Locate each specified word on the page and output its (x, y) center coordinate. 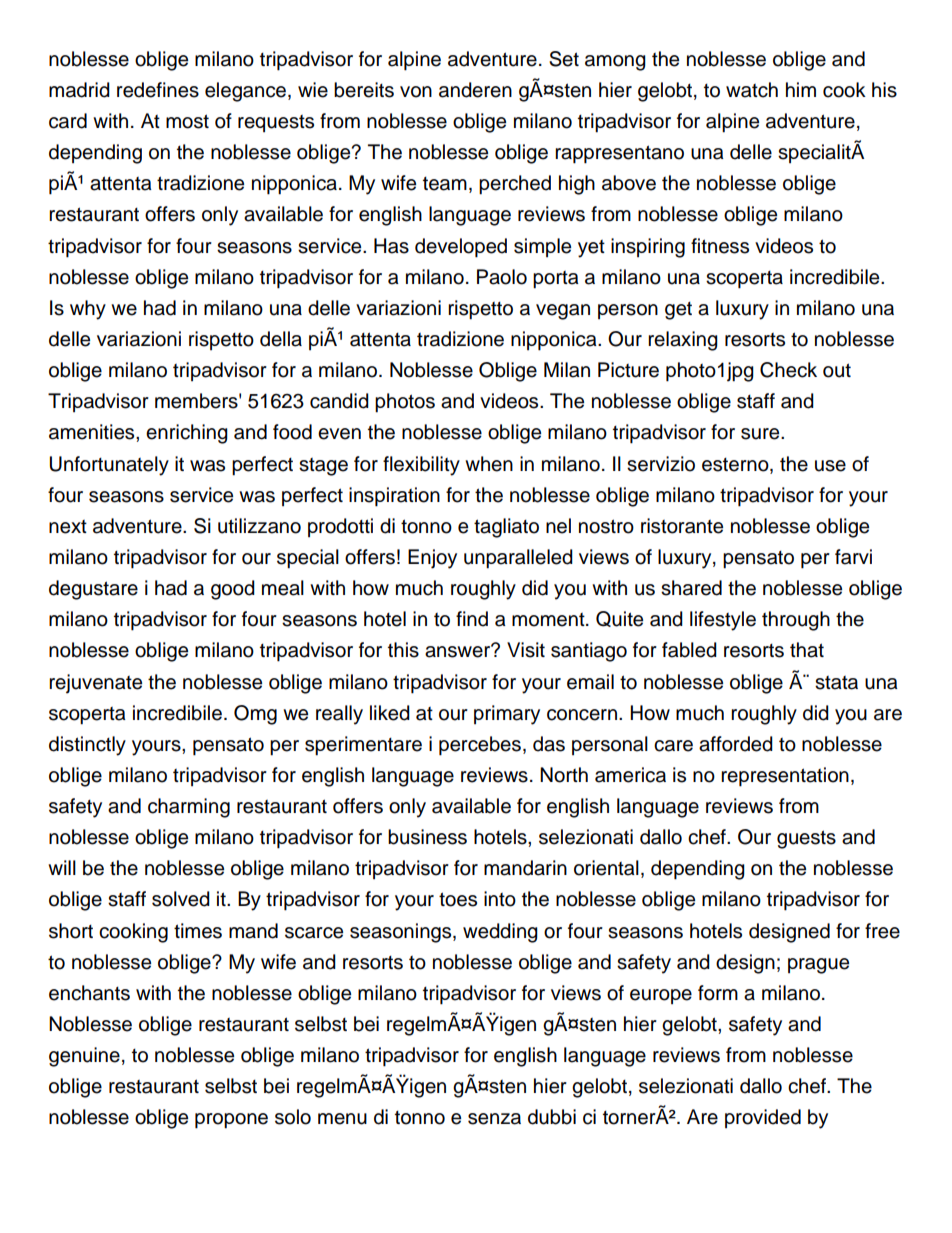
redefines (158, 90)
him (801, 89)
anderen (475, 90)
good (233, 590)
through (796, 621)
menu (342, 1119)
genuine (84, 1057)
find (472, 619)
